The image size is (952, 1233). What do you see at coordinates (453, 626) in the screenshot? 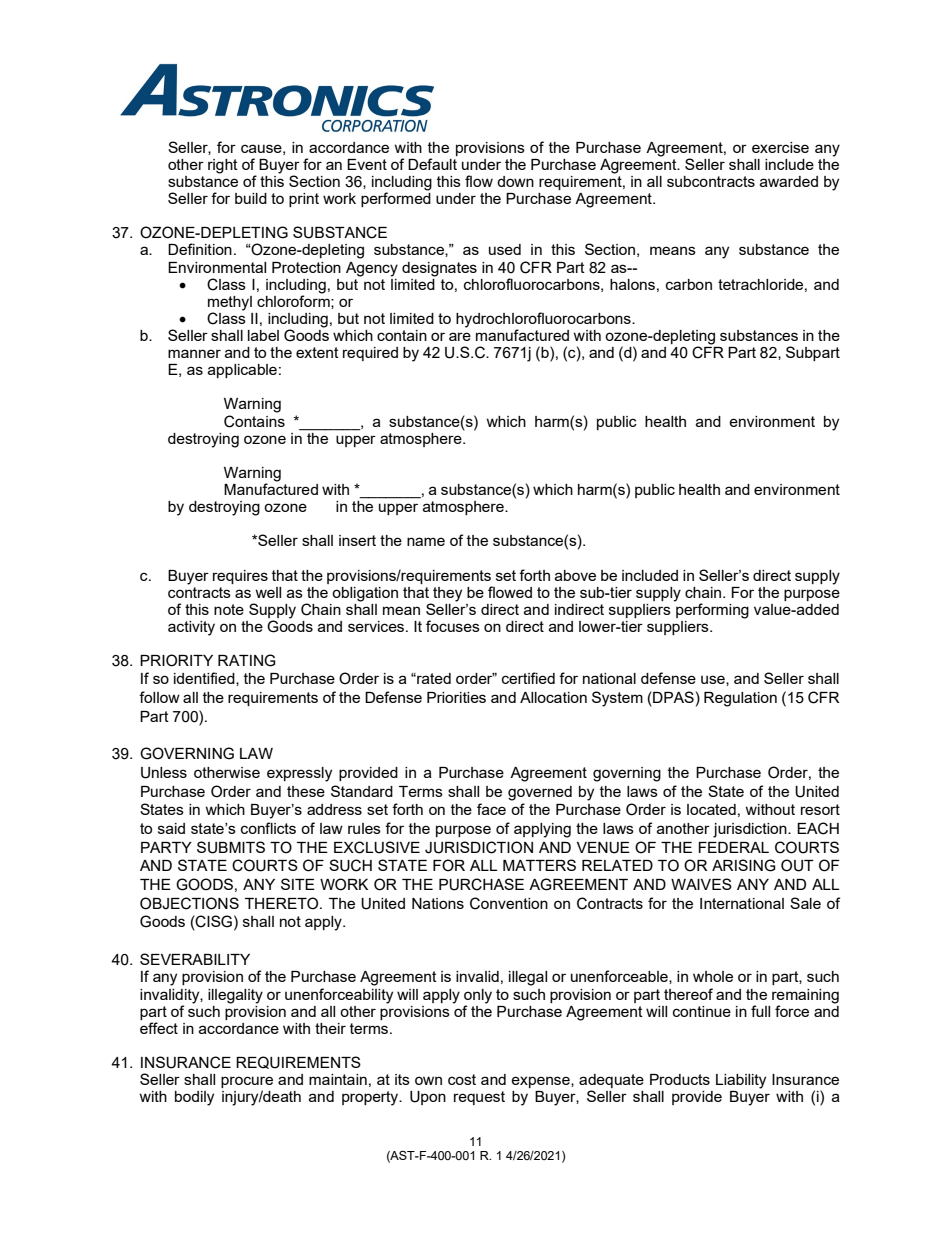
I see `focuses` at bounding box center [453, 626].
